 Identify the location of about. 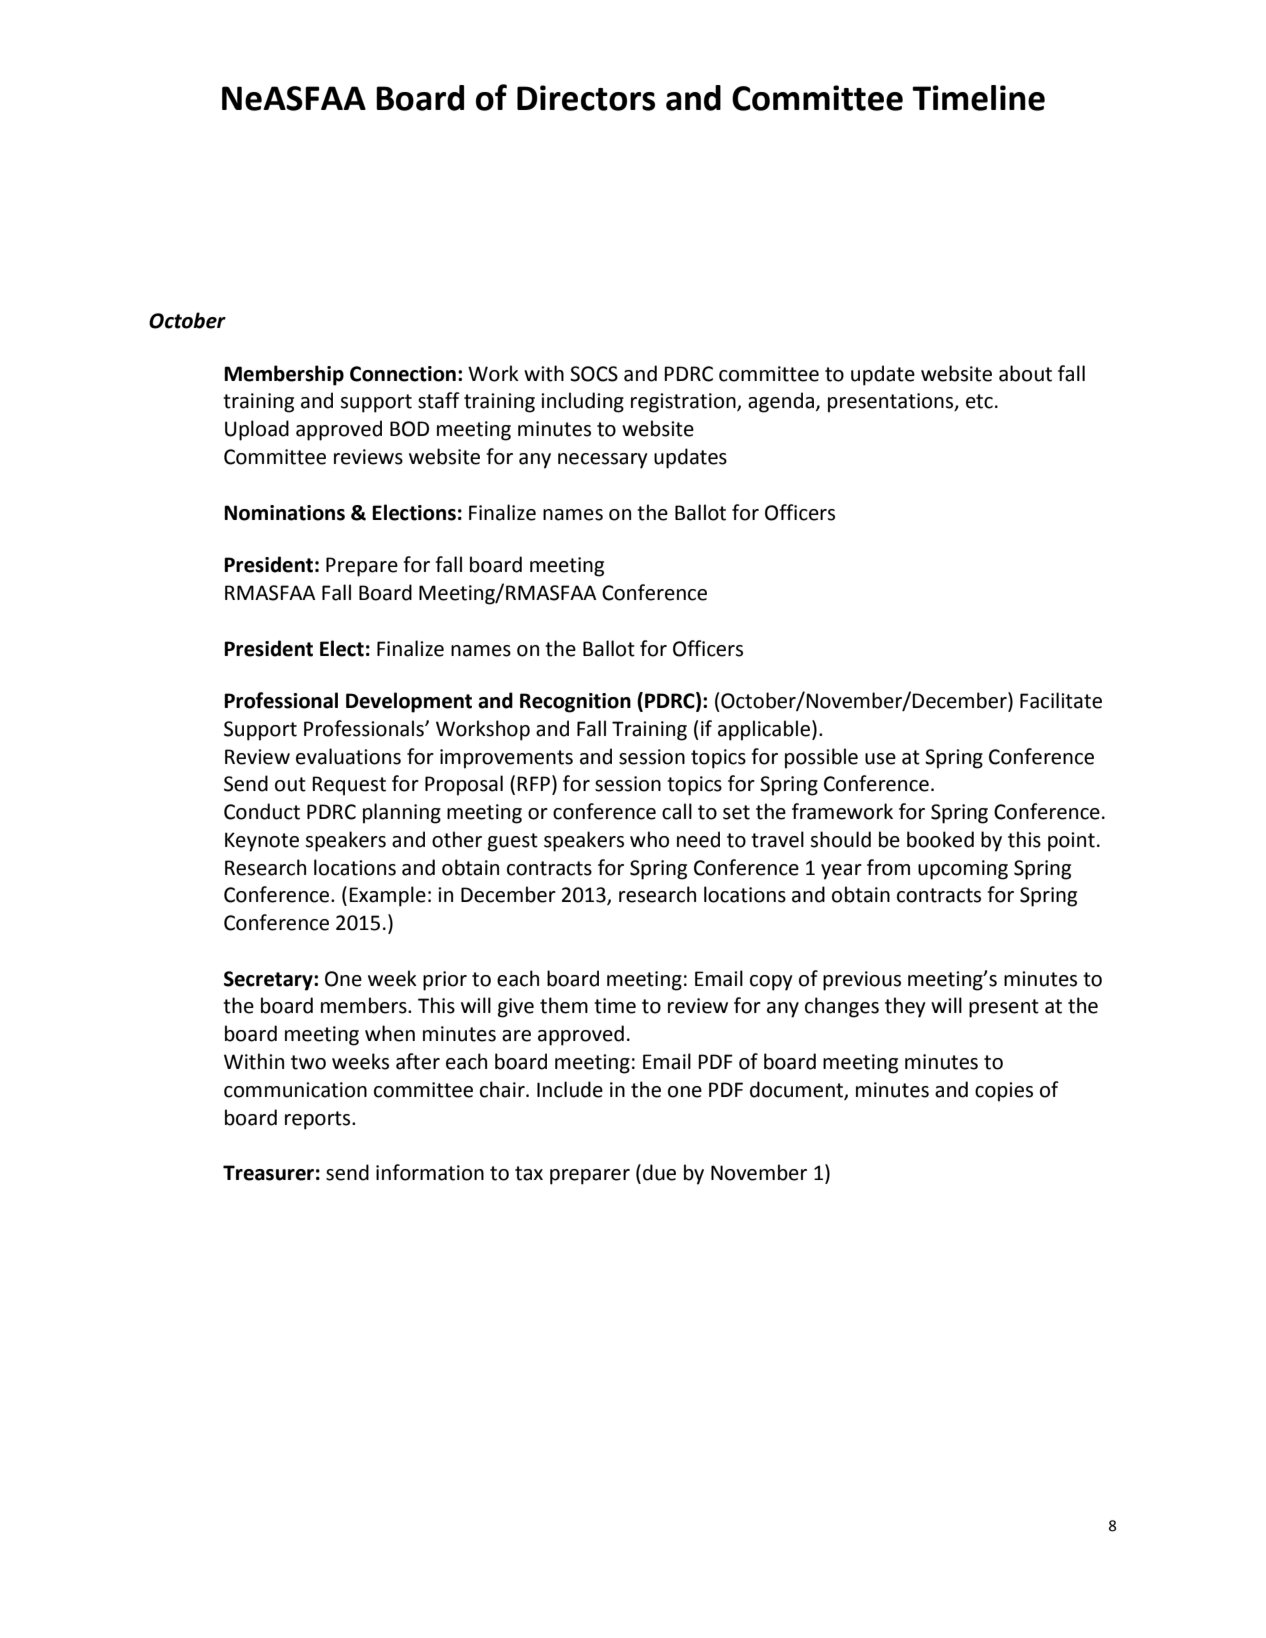
(1025, 373).
